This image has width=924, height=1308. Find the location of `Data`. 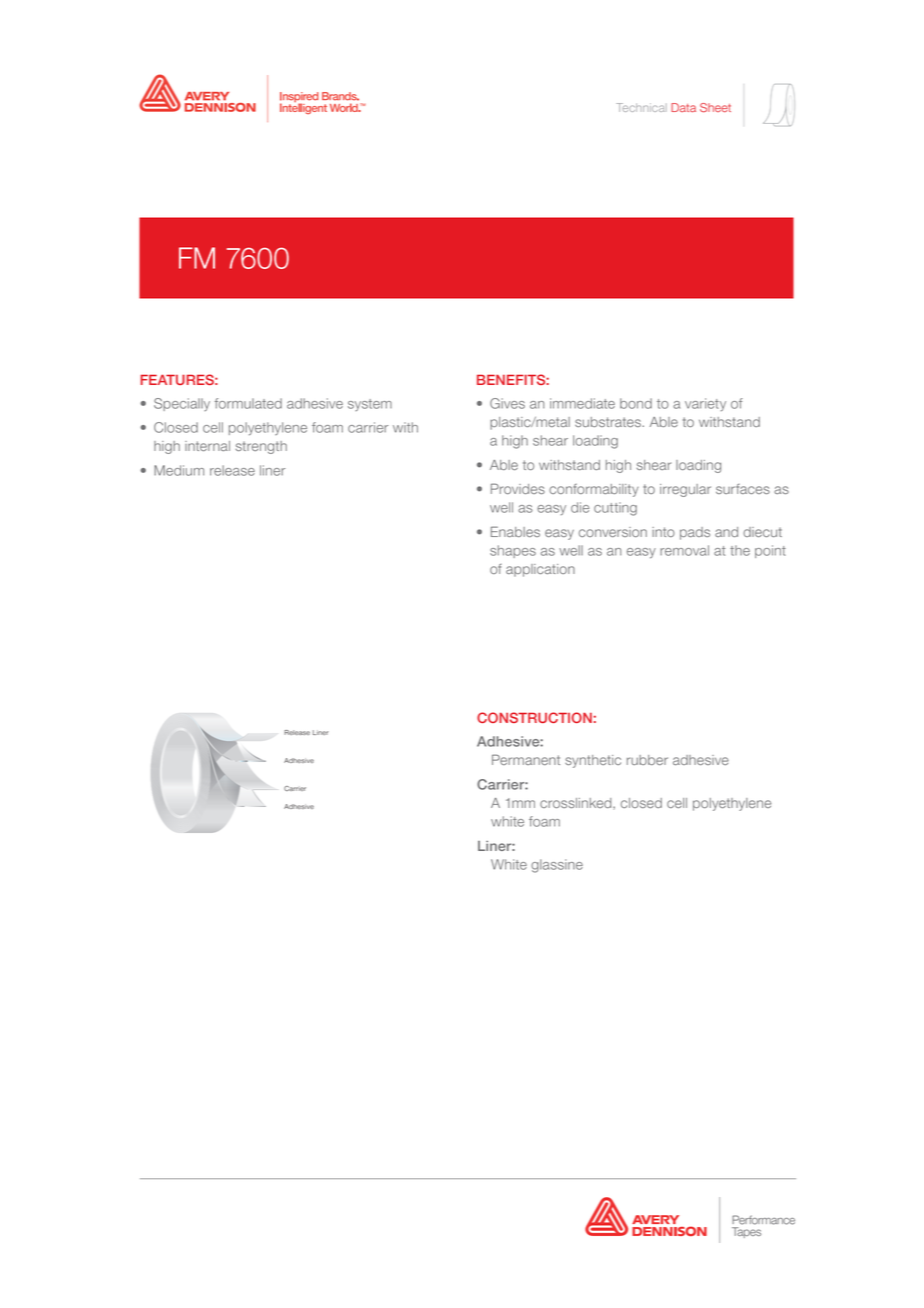

Data is located at coordinates (683, 108).
